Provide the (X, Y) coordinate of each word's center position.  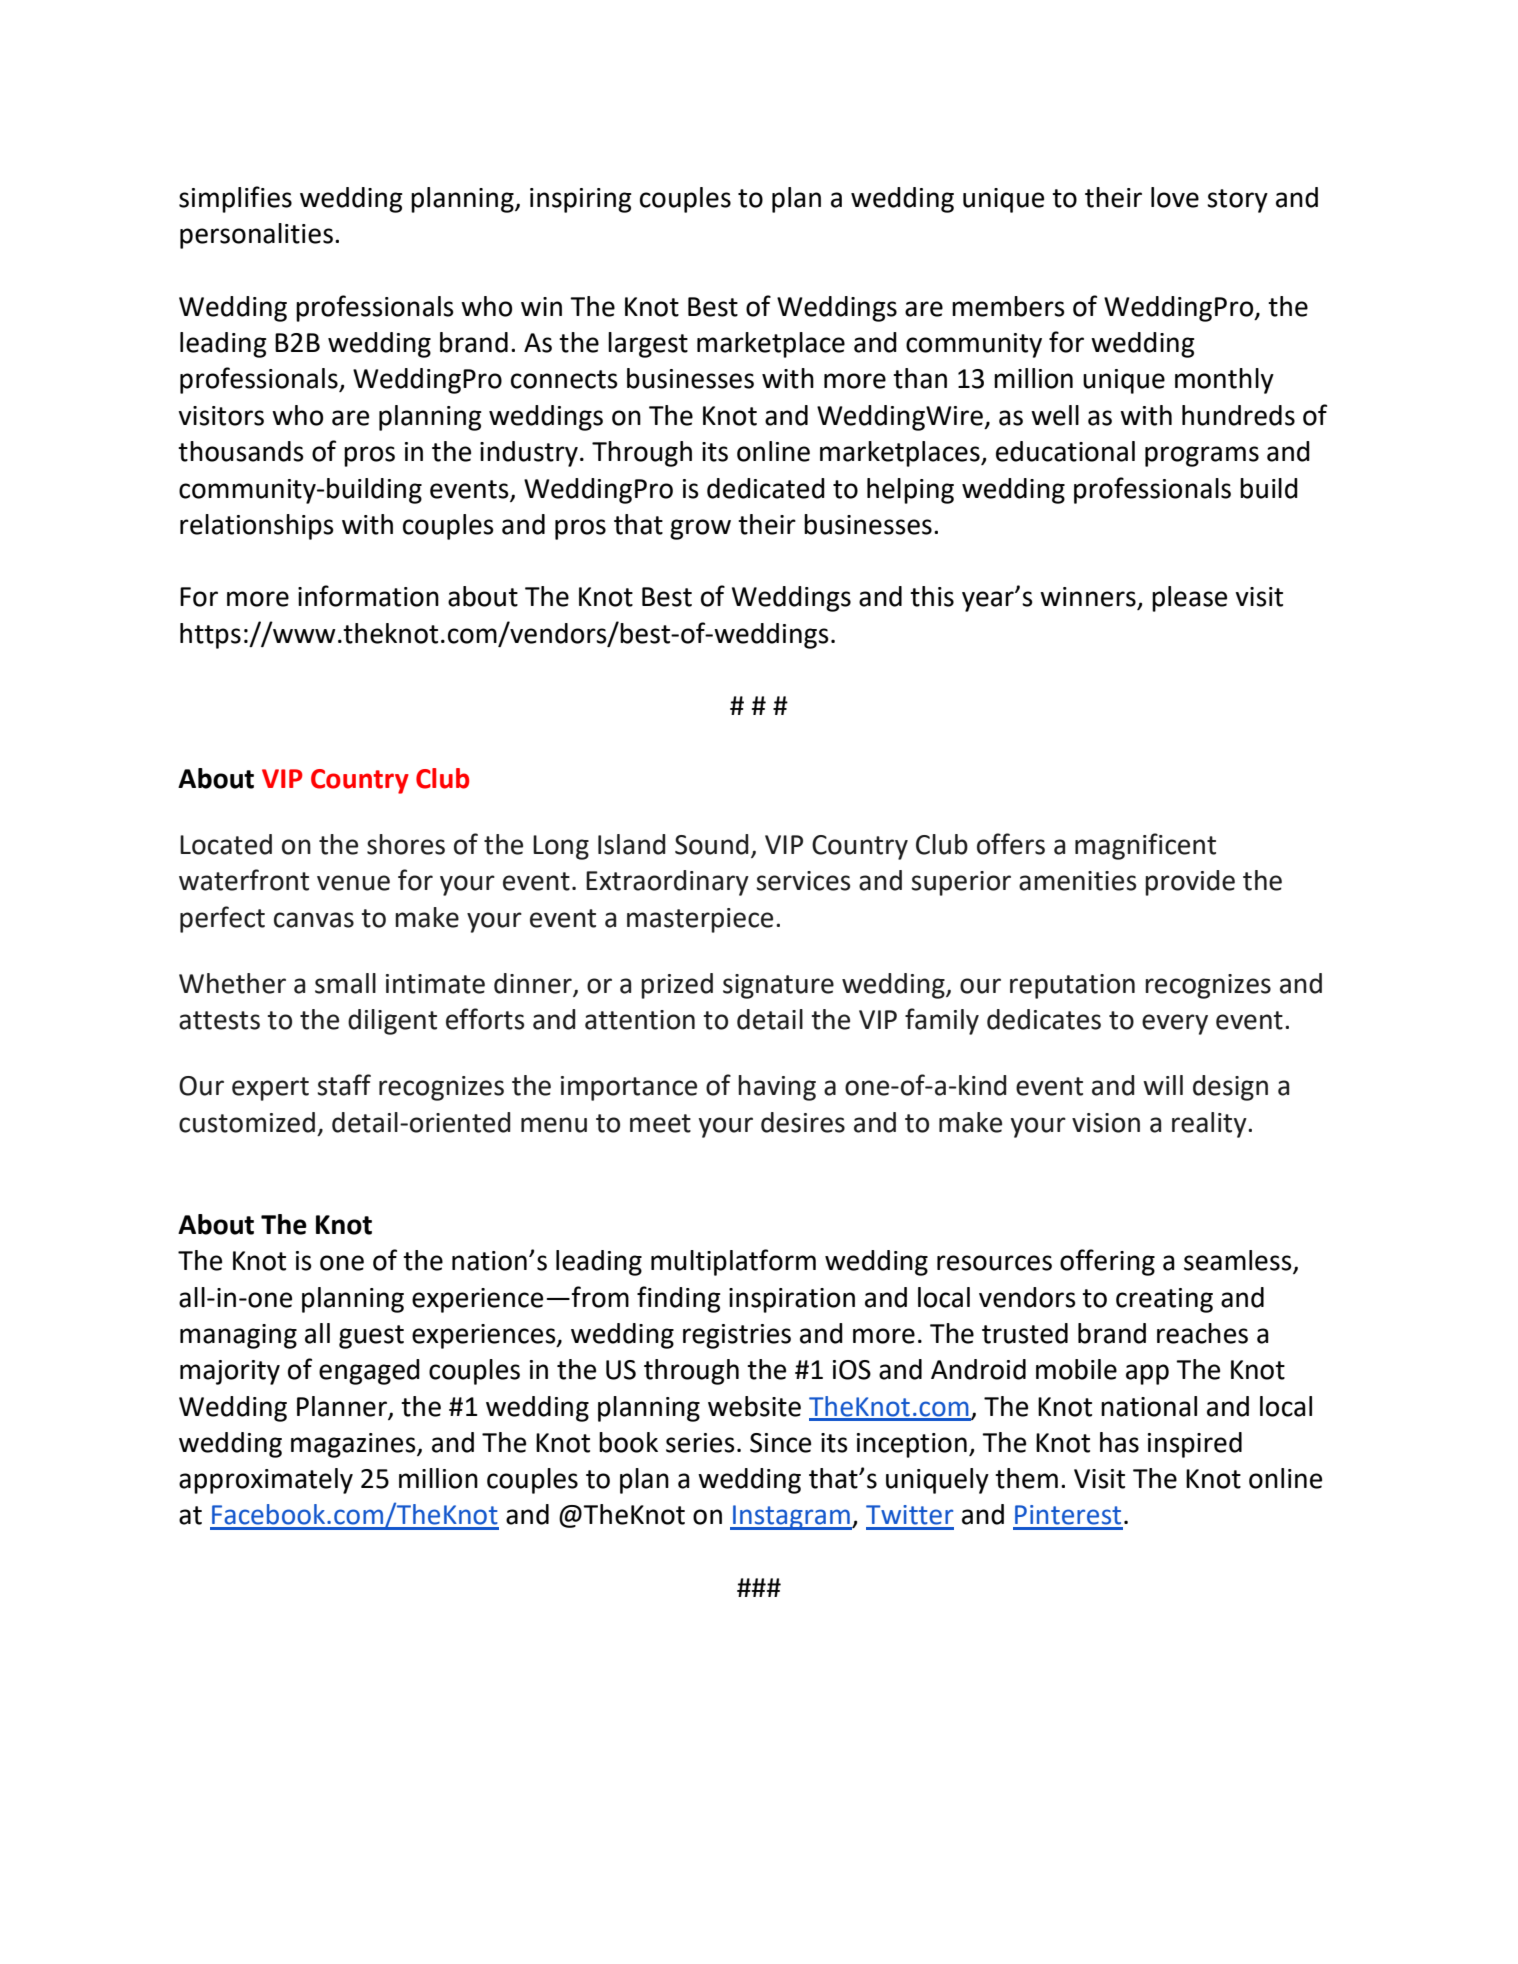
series (700, 1443)
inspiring (581, 200)
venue (353, 883)
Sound (711, 844)
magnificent (1145, 846)
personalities (256, 236)
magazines (354, 1445)
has (1119, 1442)
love (1175, 197)
